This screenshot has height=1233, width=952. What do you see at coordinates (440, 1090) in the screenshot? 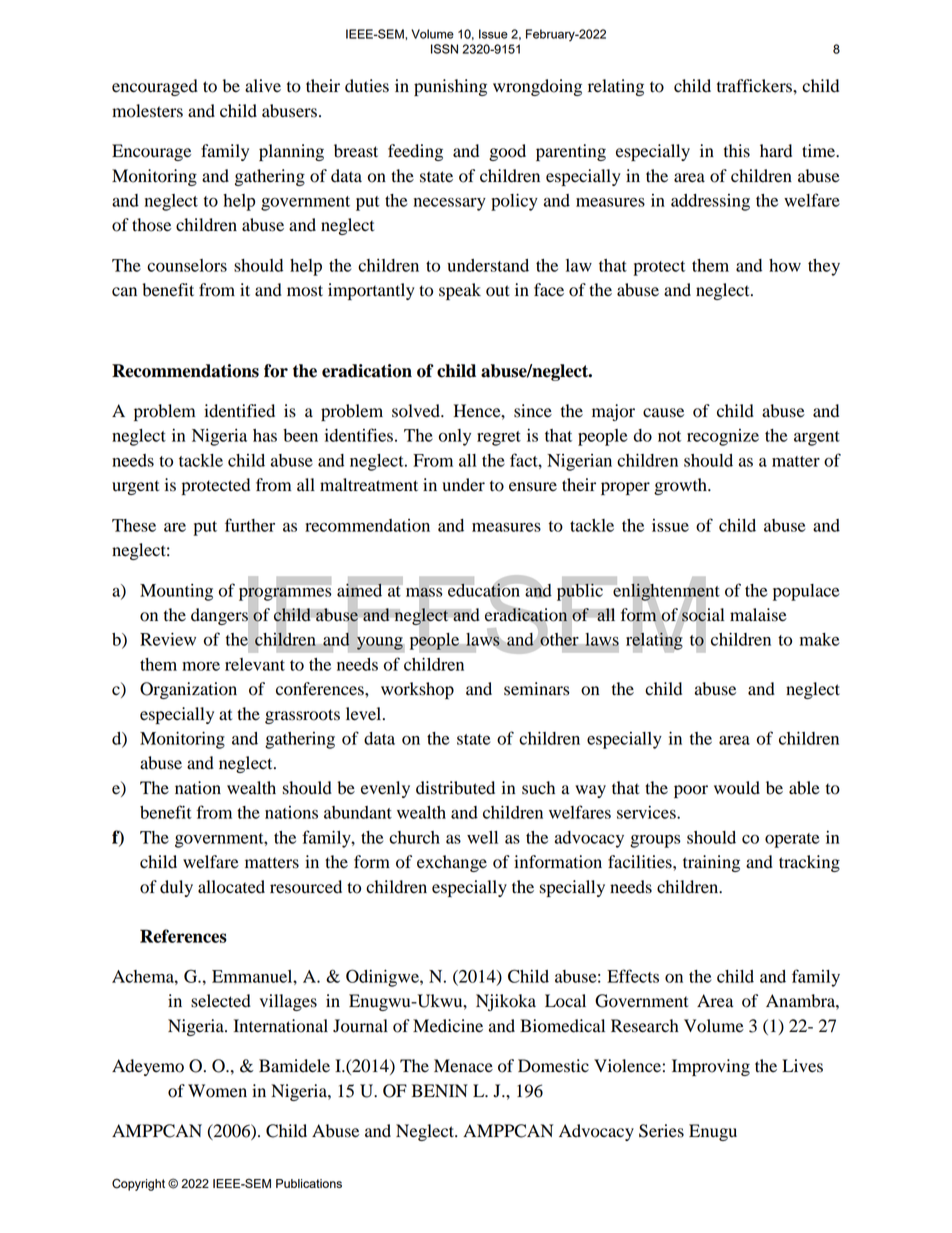
I see `BENIN` at bounding box center [440, 1090].
